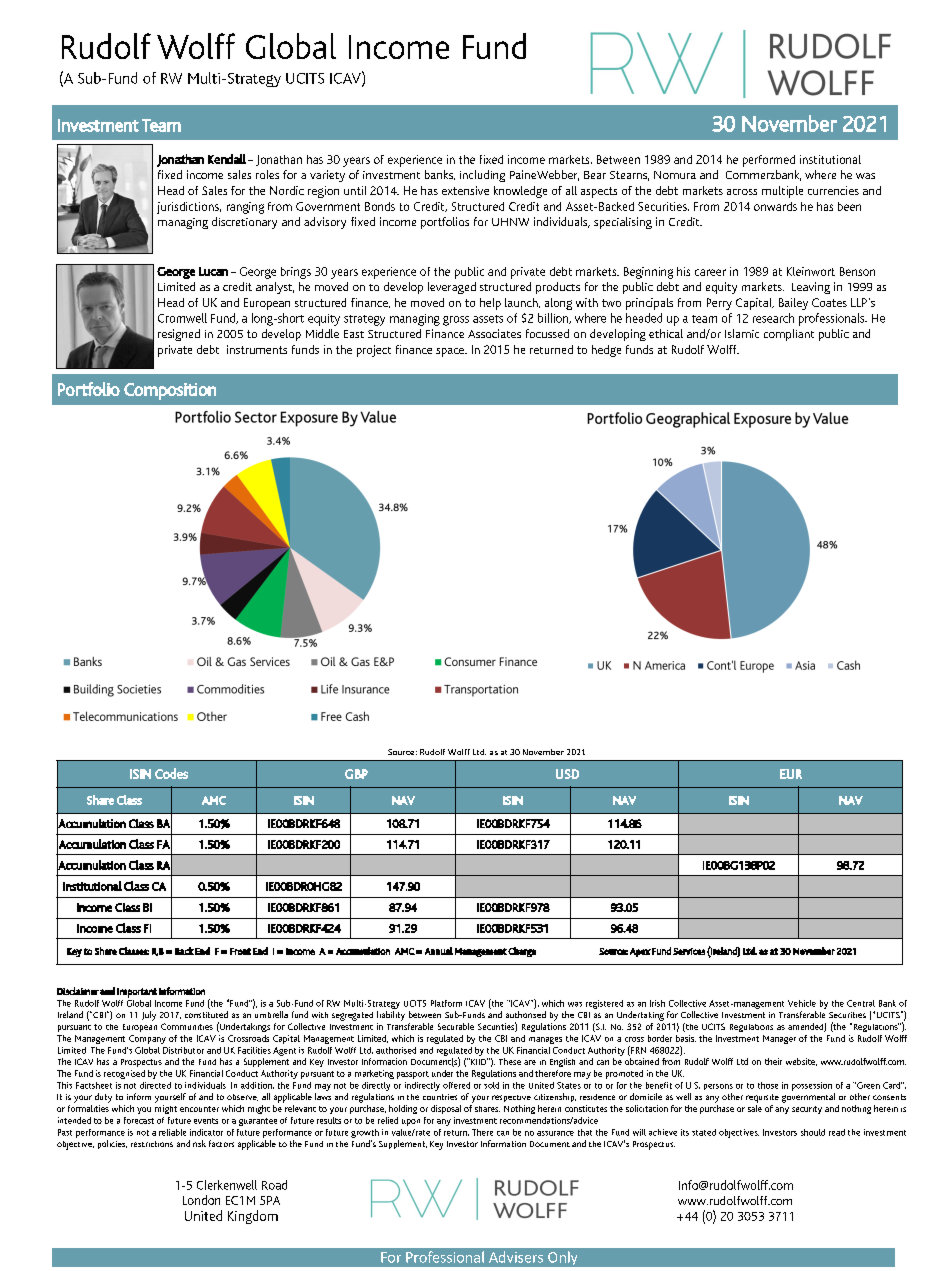  I want to click on USD, so click(567, 774).
